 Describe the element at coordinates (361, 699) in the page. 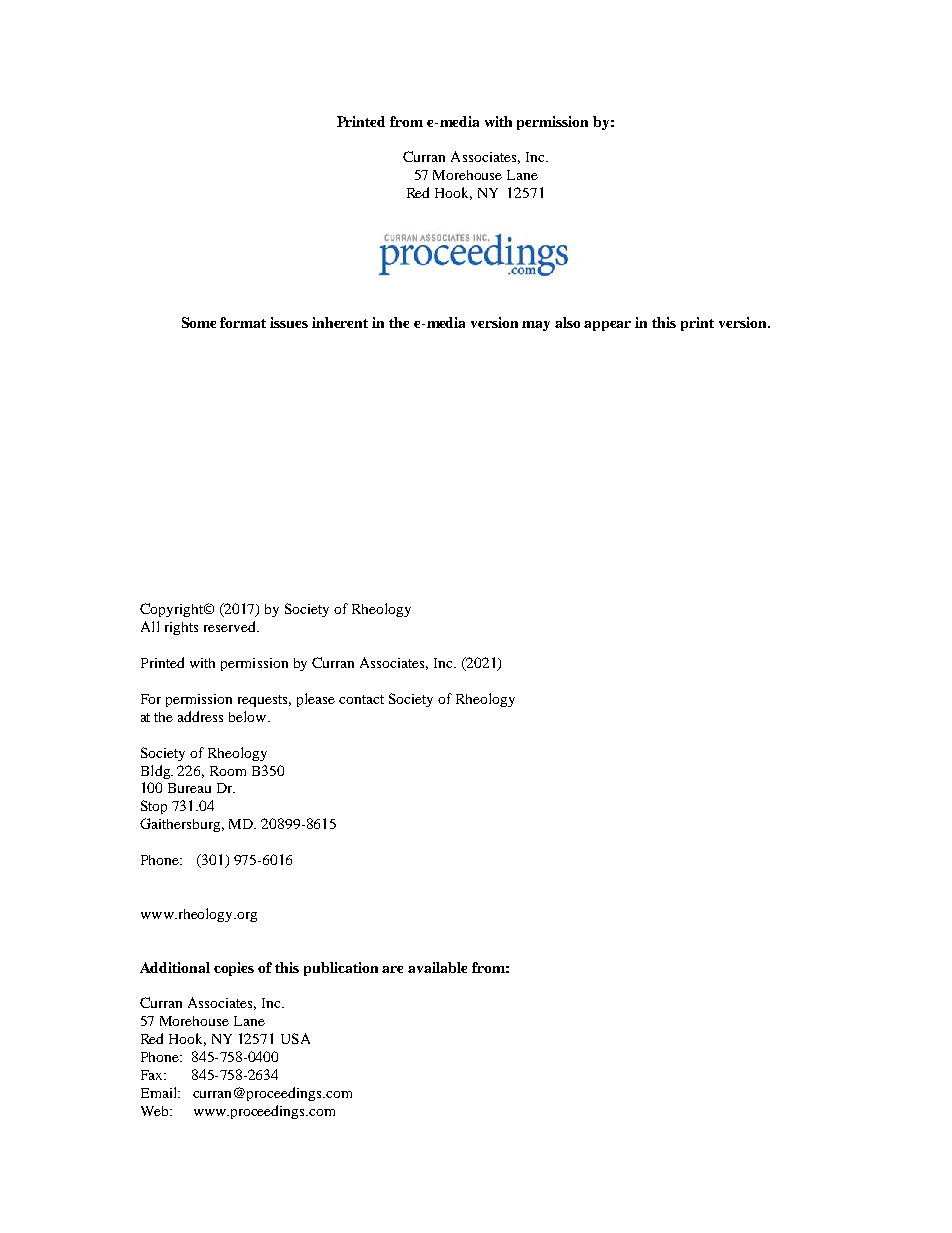

I see `contact` at that location.
